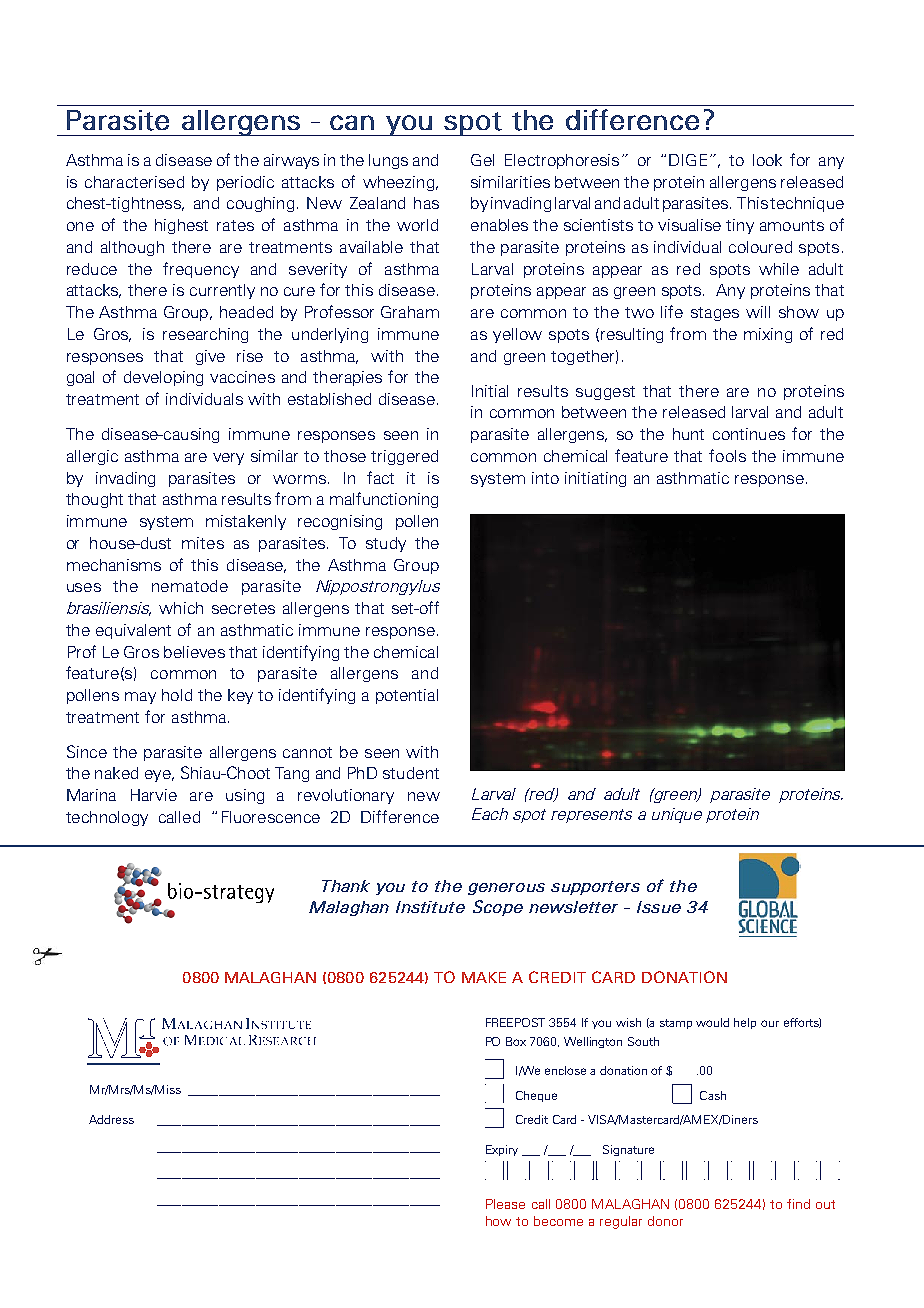 Image resolution: width=924 pixels, height=1308 pixels. Describe the element at coordinates (430, 907) in the screenshot. I see `Institute` at that location.
